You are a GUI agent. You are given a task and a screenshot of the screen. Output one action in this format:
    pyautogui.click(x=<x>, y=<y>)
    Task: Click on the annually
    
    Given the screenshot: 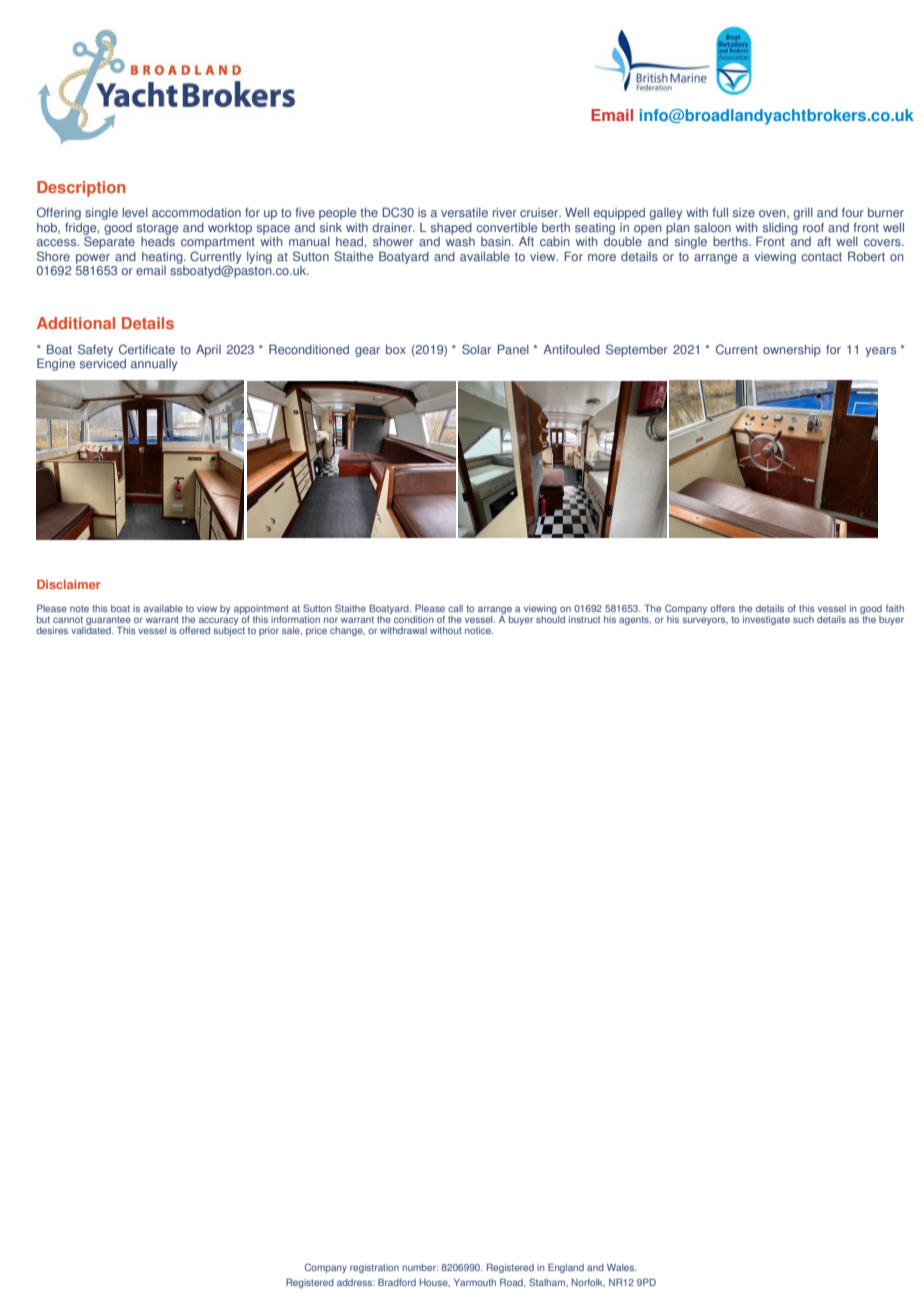 What is the action you would take?
    pyautogui.click(x=154, y=365)
